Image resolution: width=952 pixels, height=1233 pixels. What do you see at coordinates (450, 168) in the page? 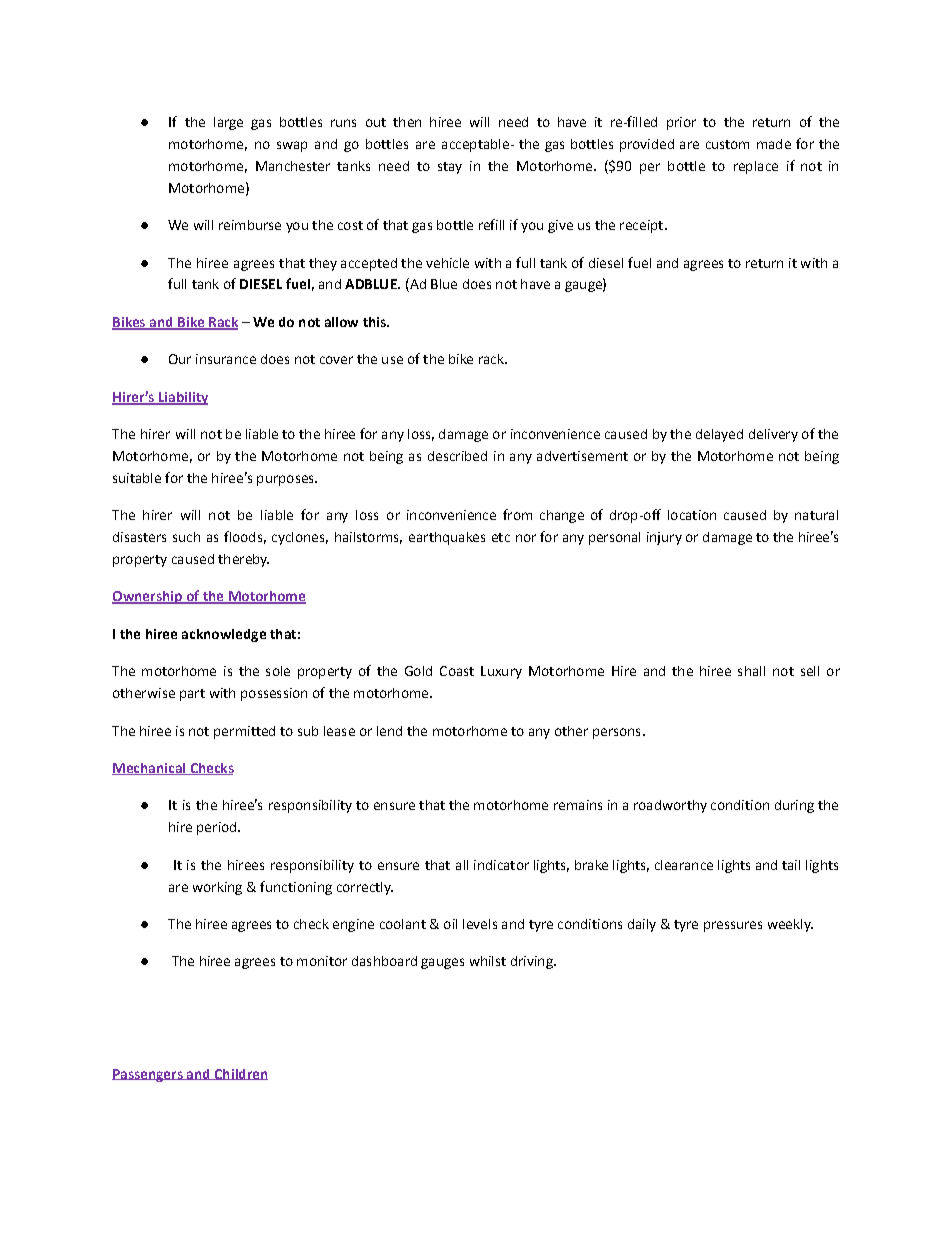
I see `stay` at bounding box center [450, 168].
